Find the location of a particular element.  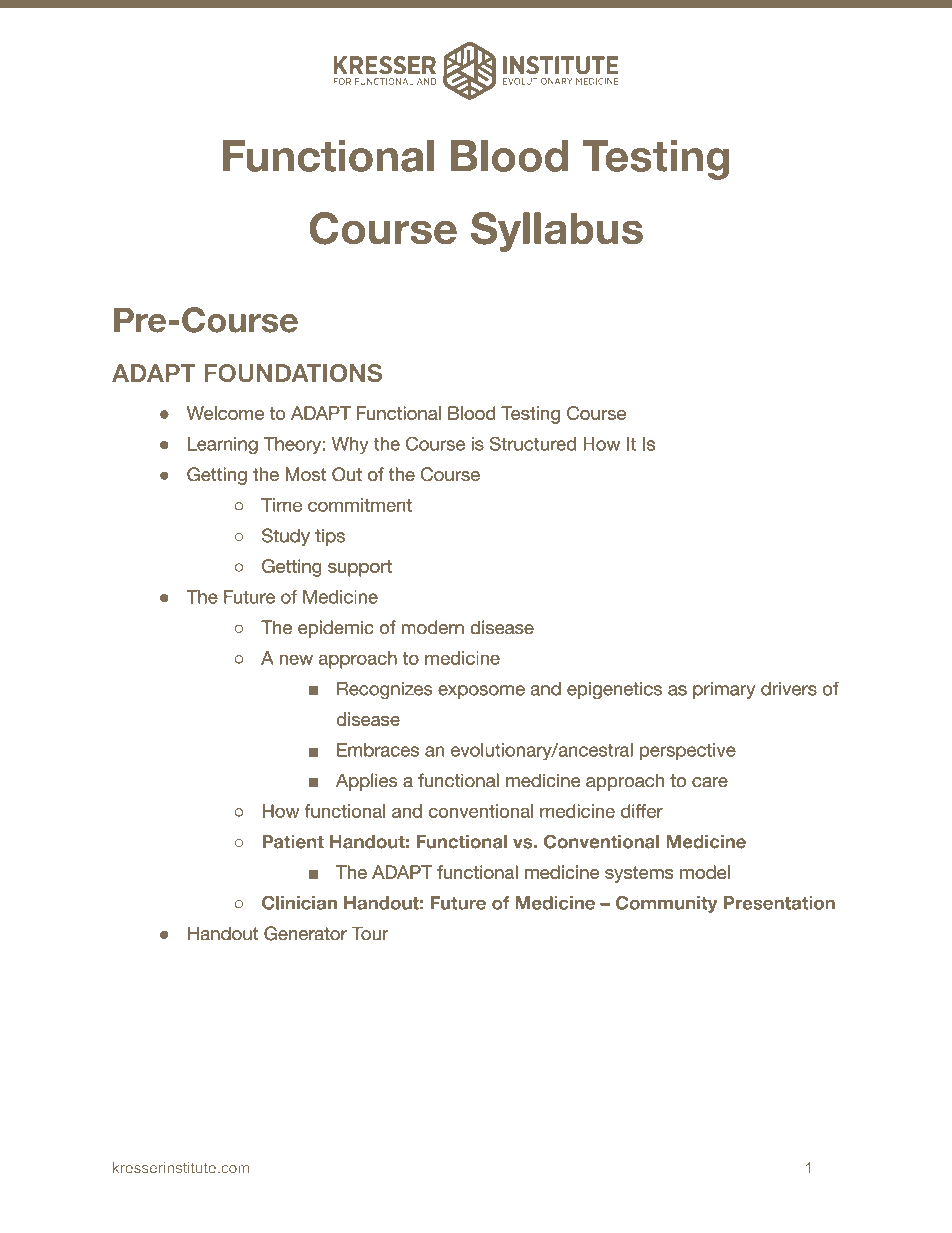

Syllabus is located at coordinates (557, 232).
